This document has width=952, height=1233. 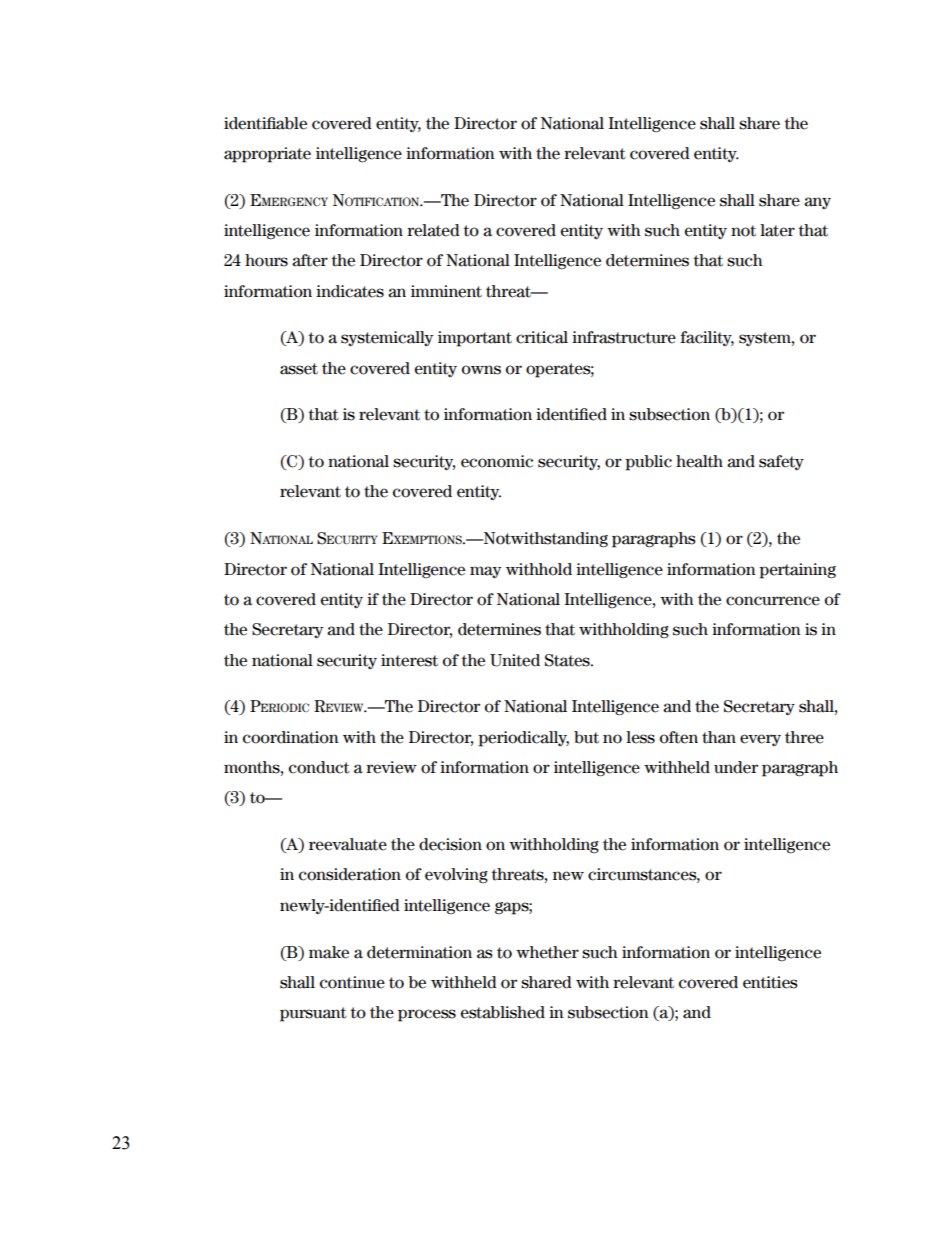 What do you see at coordinates (409, 660) in the document?
I see `interest` at bounding box center [409, 660].
